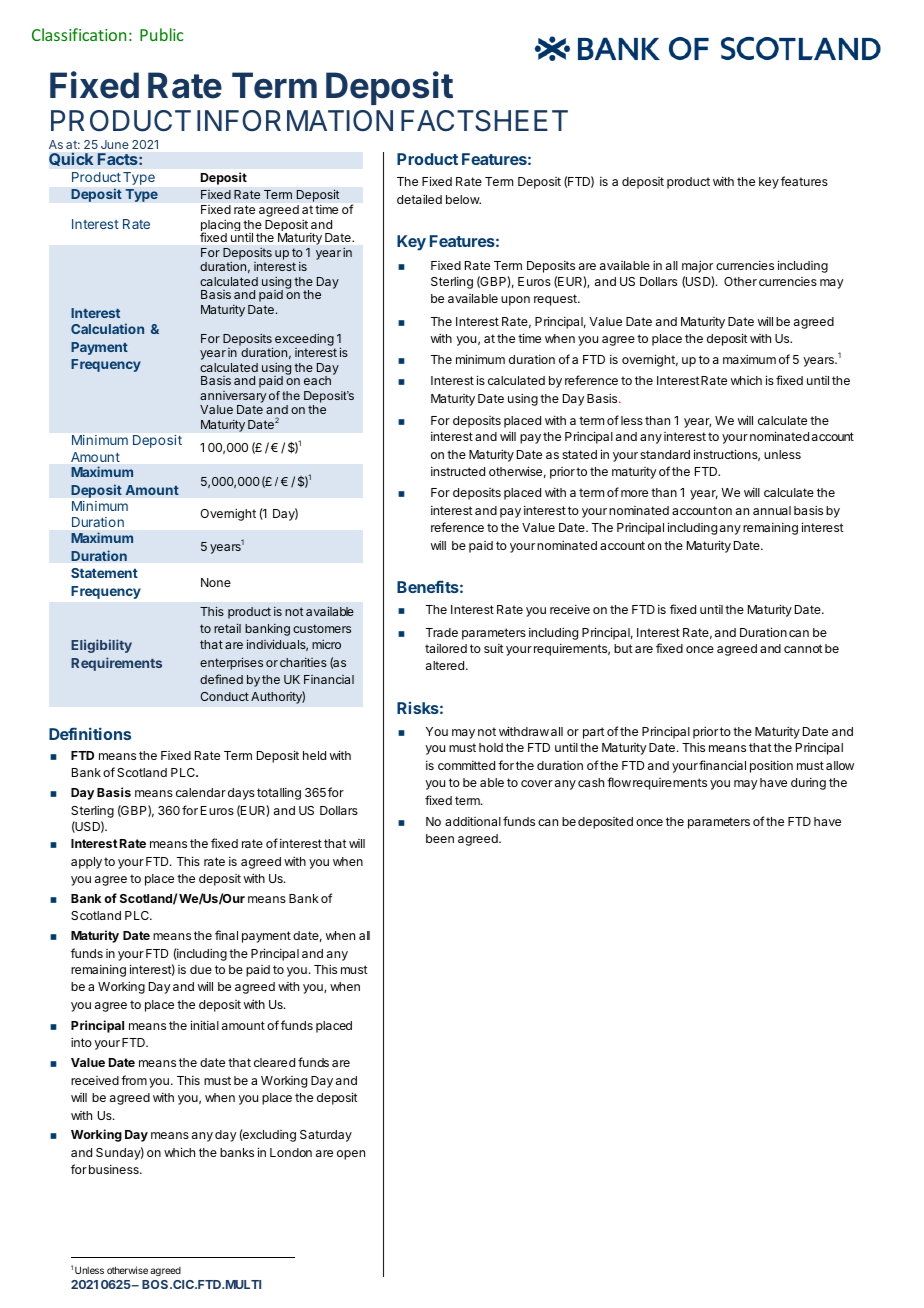 This screenshot has width=924, height=1308. Describe the element at coordinates (226, 935) in the screenshot. I see `final` at that location.
